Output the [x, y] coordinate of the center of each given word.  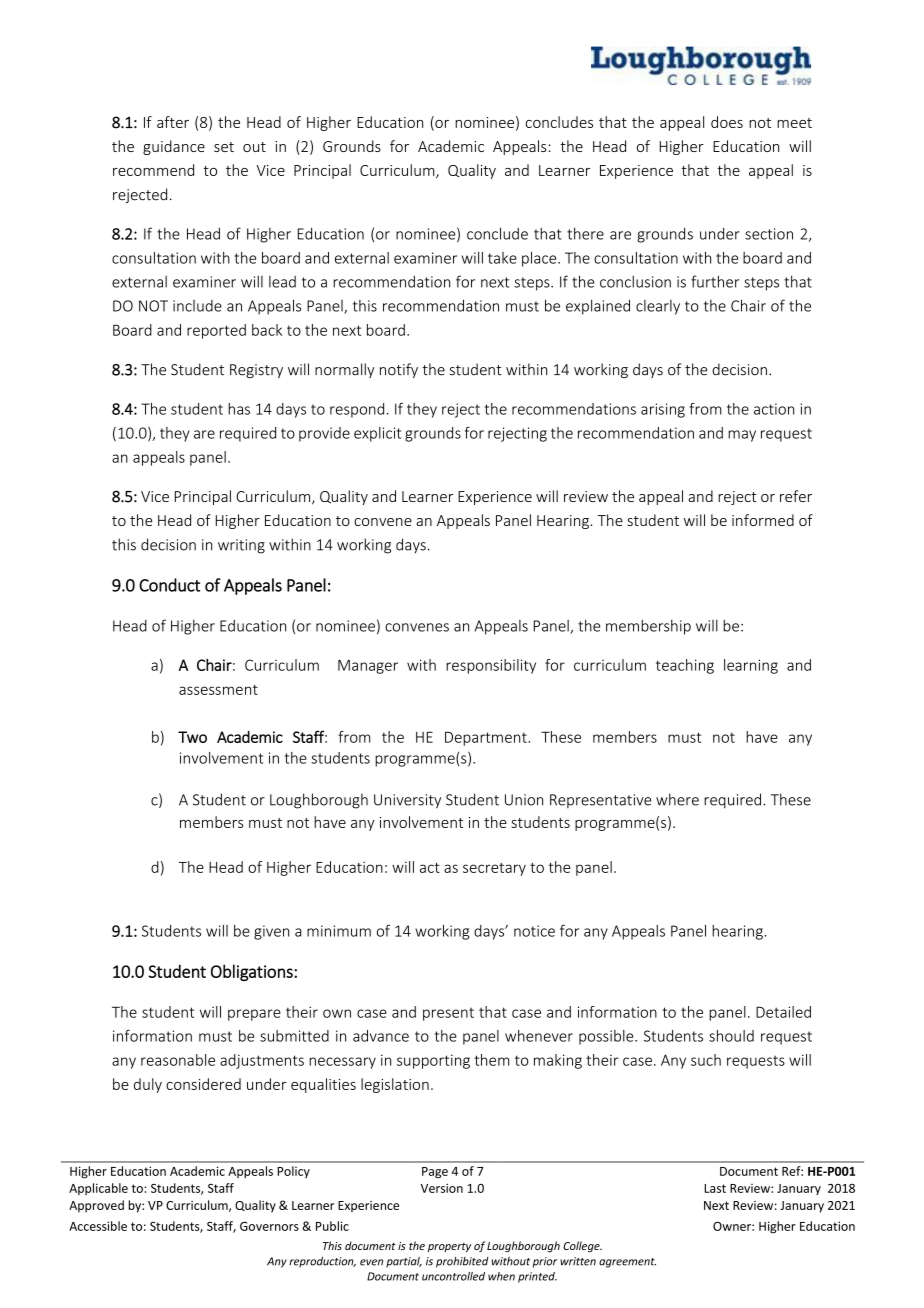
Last [715, 1188]
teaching [685, 666]
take [502, 258]
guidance [174, 147]
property [449, 1247]
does [727, 122]
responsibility [491, 666]
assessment [218, 690]
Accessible [98, 1226]
